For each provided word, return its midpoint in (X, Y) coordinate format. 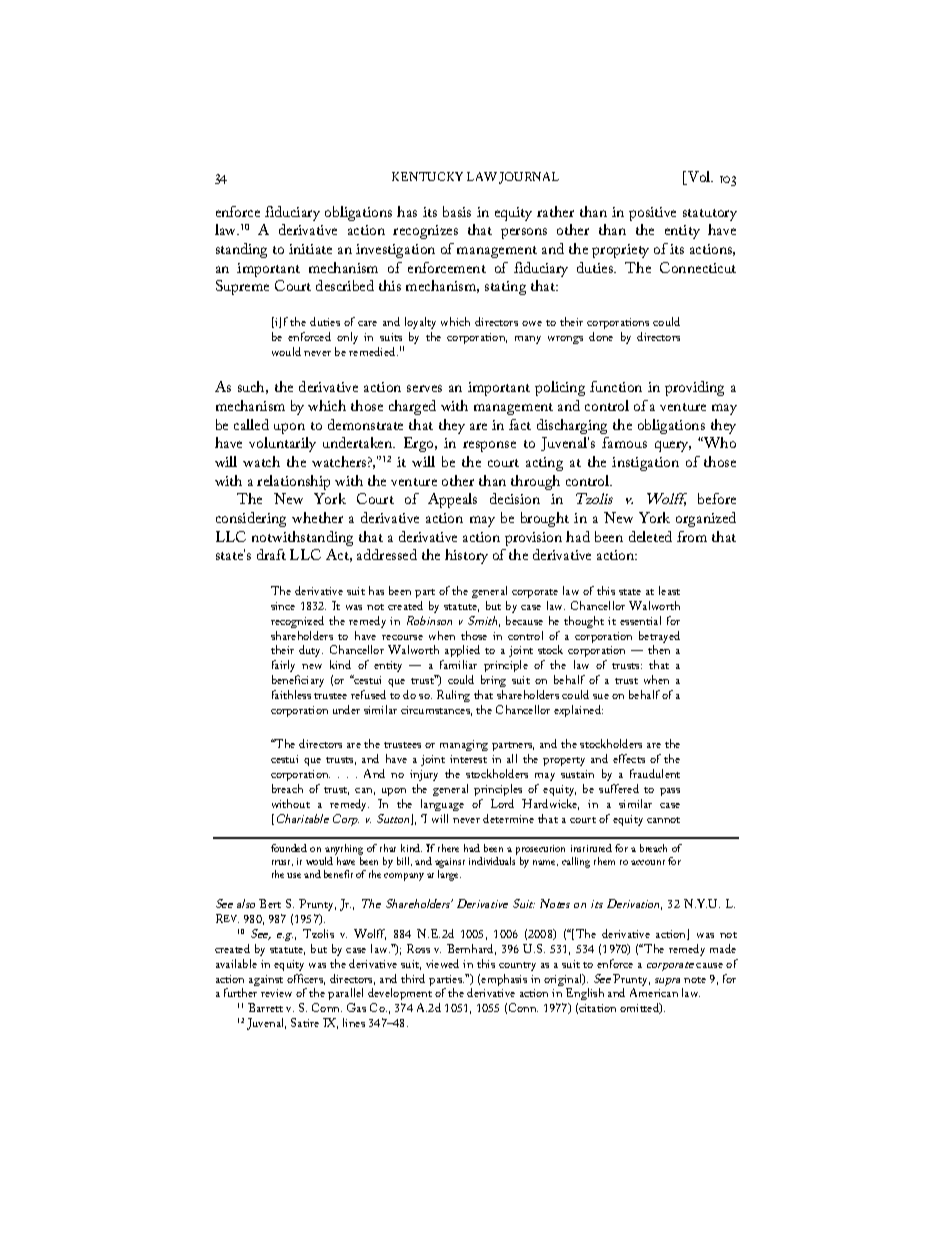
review (276, 993)
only (347, 338)
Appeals (452, 500)
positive (652, 214)
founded (289, 848)
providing (694, 388)
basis (457, 211)
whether (317, 517)
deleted (650, 536)
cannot (663, 820)
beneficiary (298, 683)
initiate (310, 249)
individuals (492, 861)
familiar (458, 664)
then (659, 649)
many (528, 340)
